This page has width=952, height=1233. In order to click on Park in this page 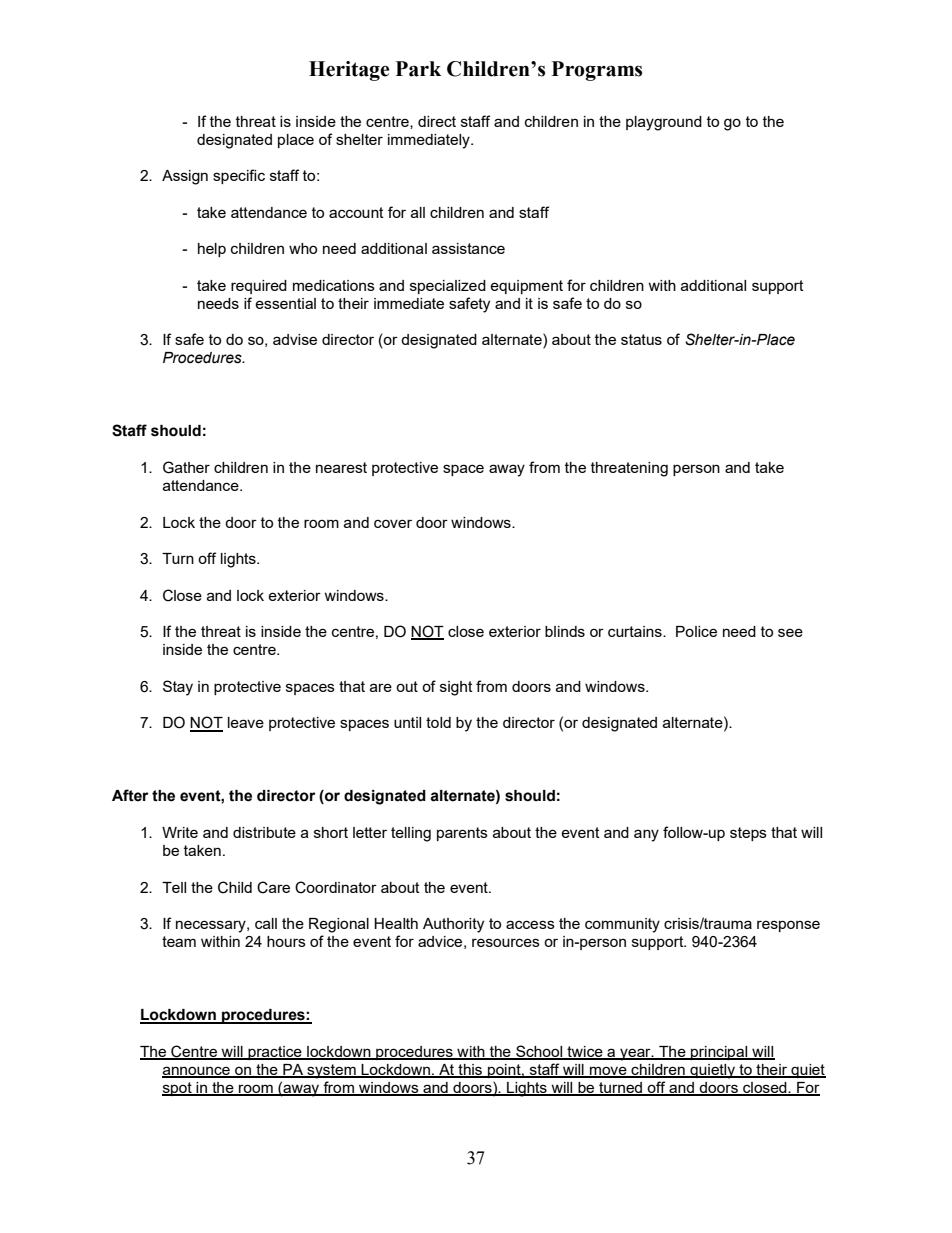, I will do `click(418, 69)`.
